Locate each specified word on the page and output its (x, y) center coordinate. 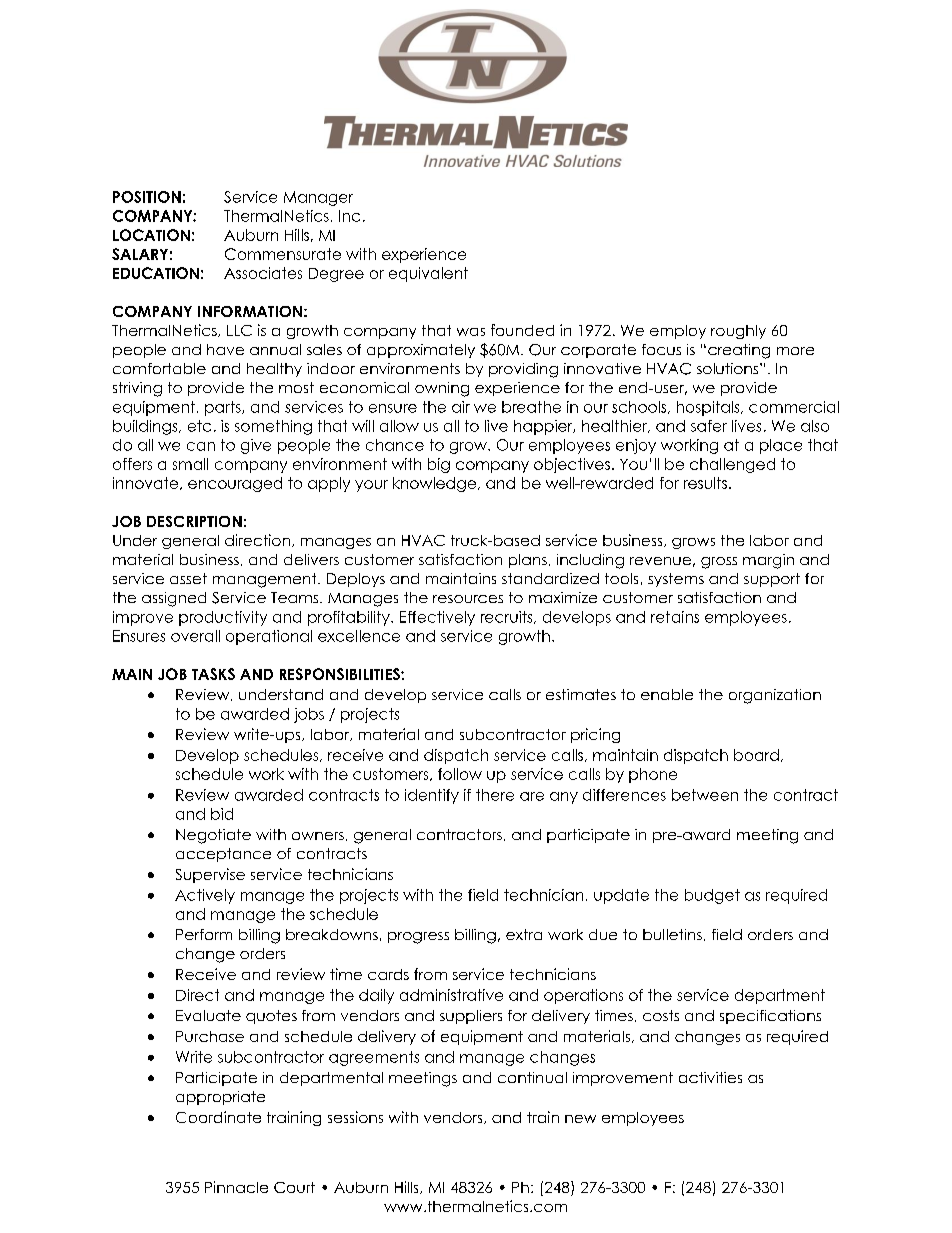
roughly (738, 332)
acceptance (223, 855)
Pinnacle (236, 1187)
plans (528, 561)
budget (712, 896)
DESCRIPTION (194, 521)
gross (719, 563)
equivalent (428, 274)
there (495, 795)
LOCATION (151, 235)
